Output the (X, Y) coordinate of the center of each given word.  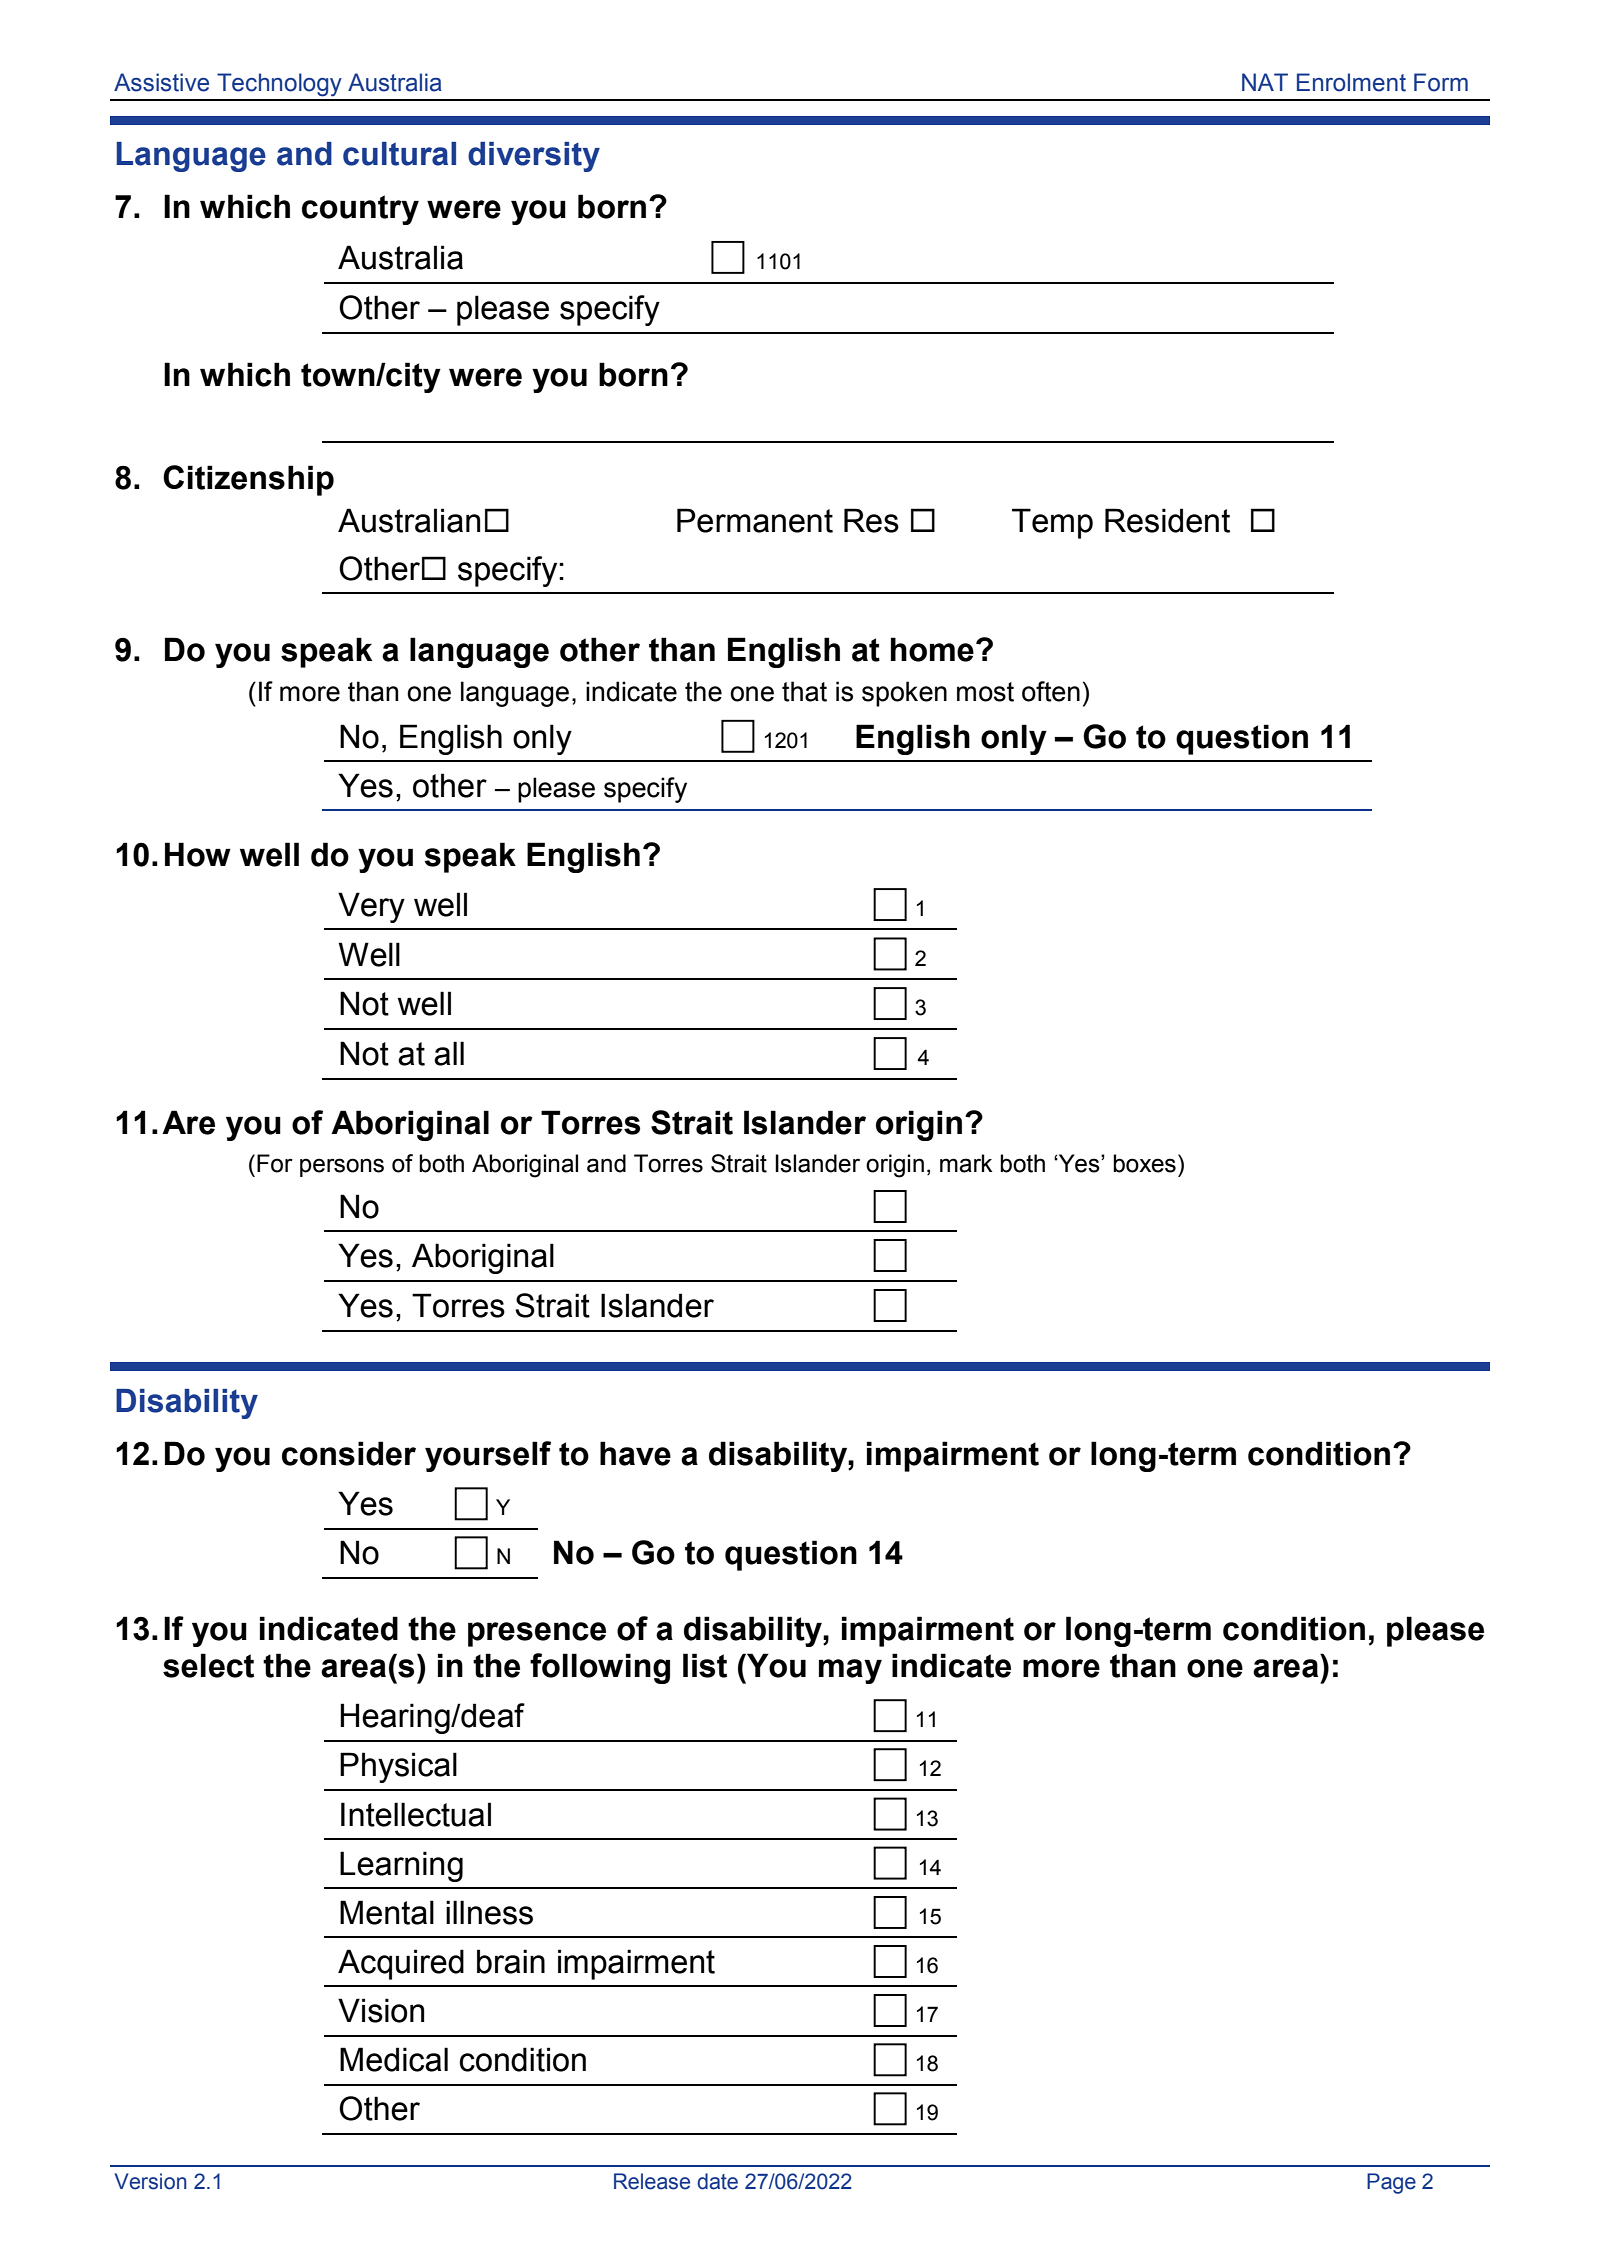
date (717, 2181)
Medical (394, 2059)
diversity (534, 157)
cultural (399, 154)
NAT (1265, 82)
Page (1391, 2183)
